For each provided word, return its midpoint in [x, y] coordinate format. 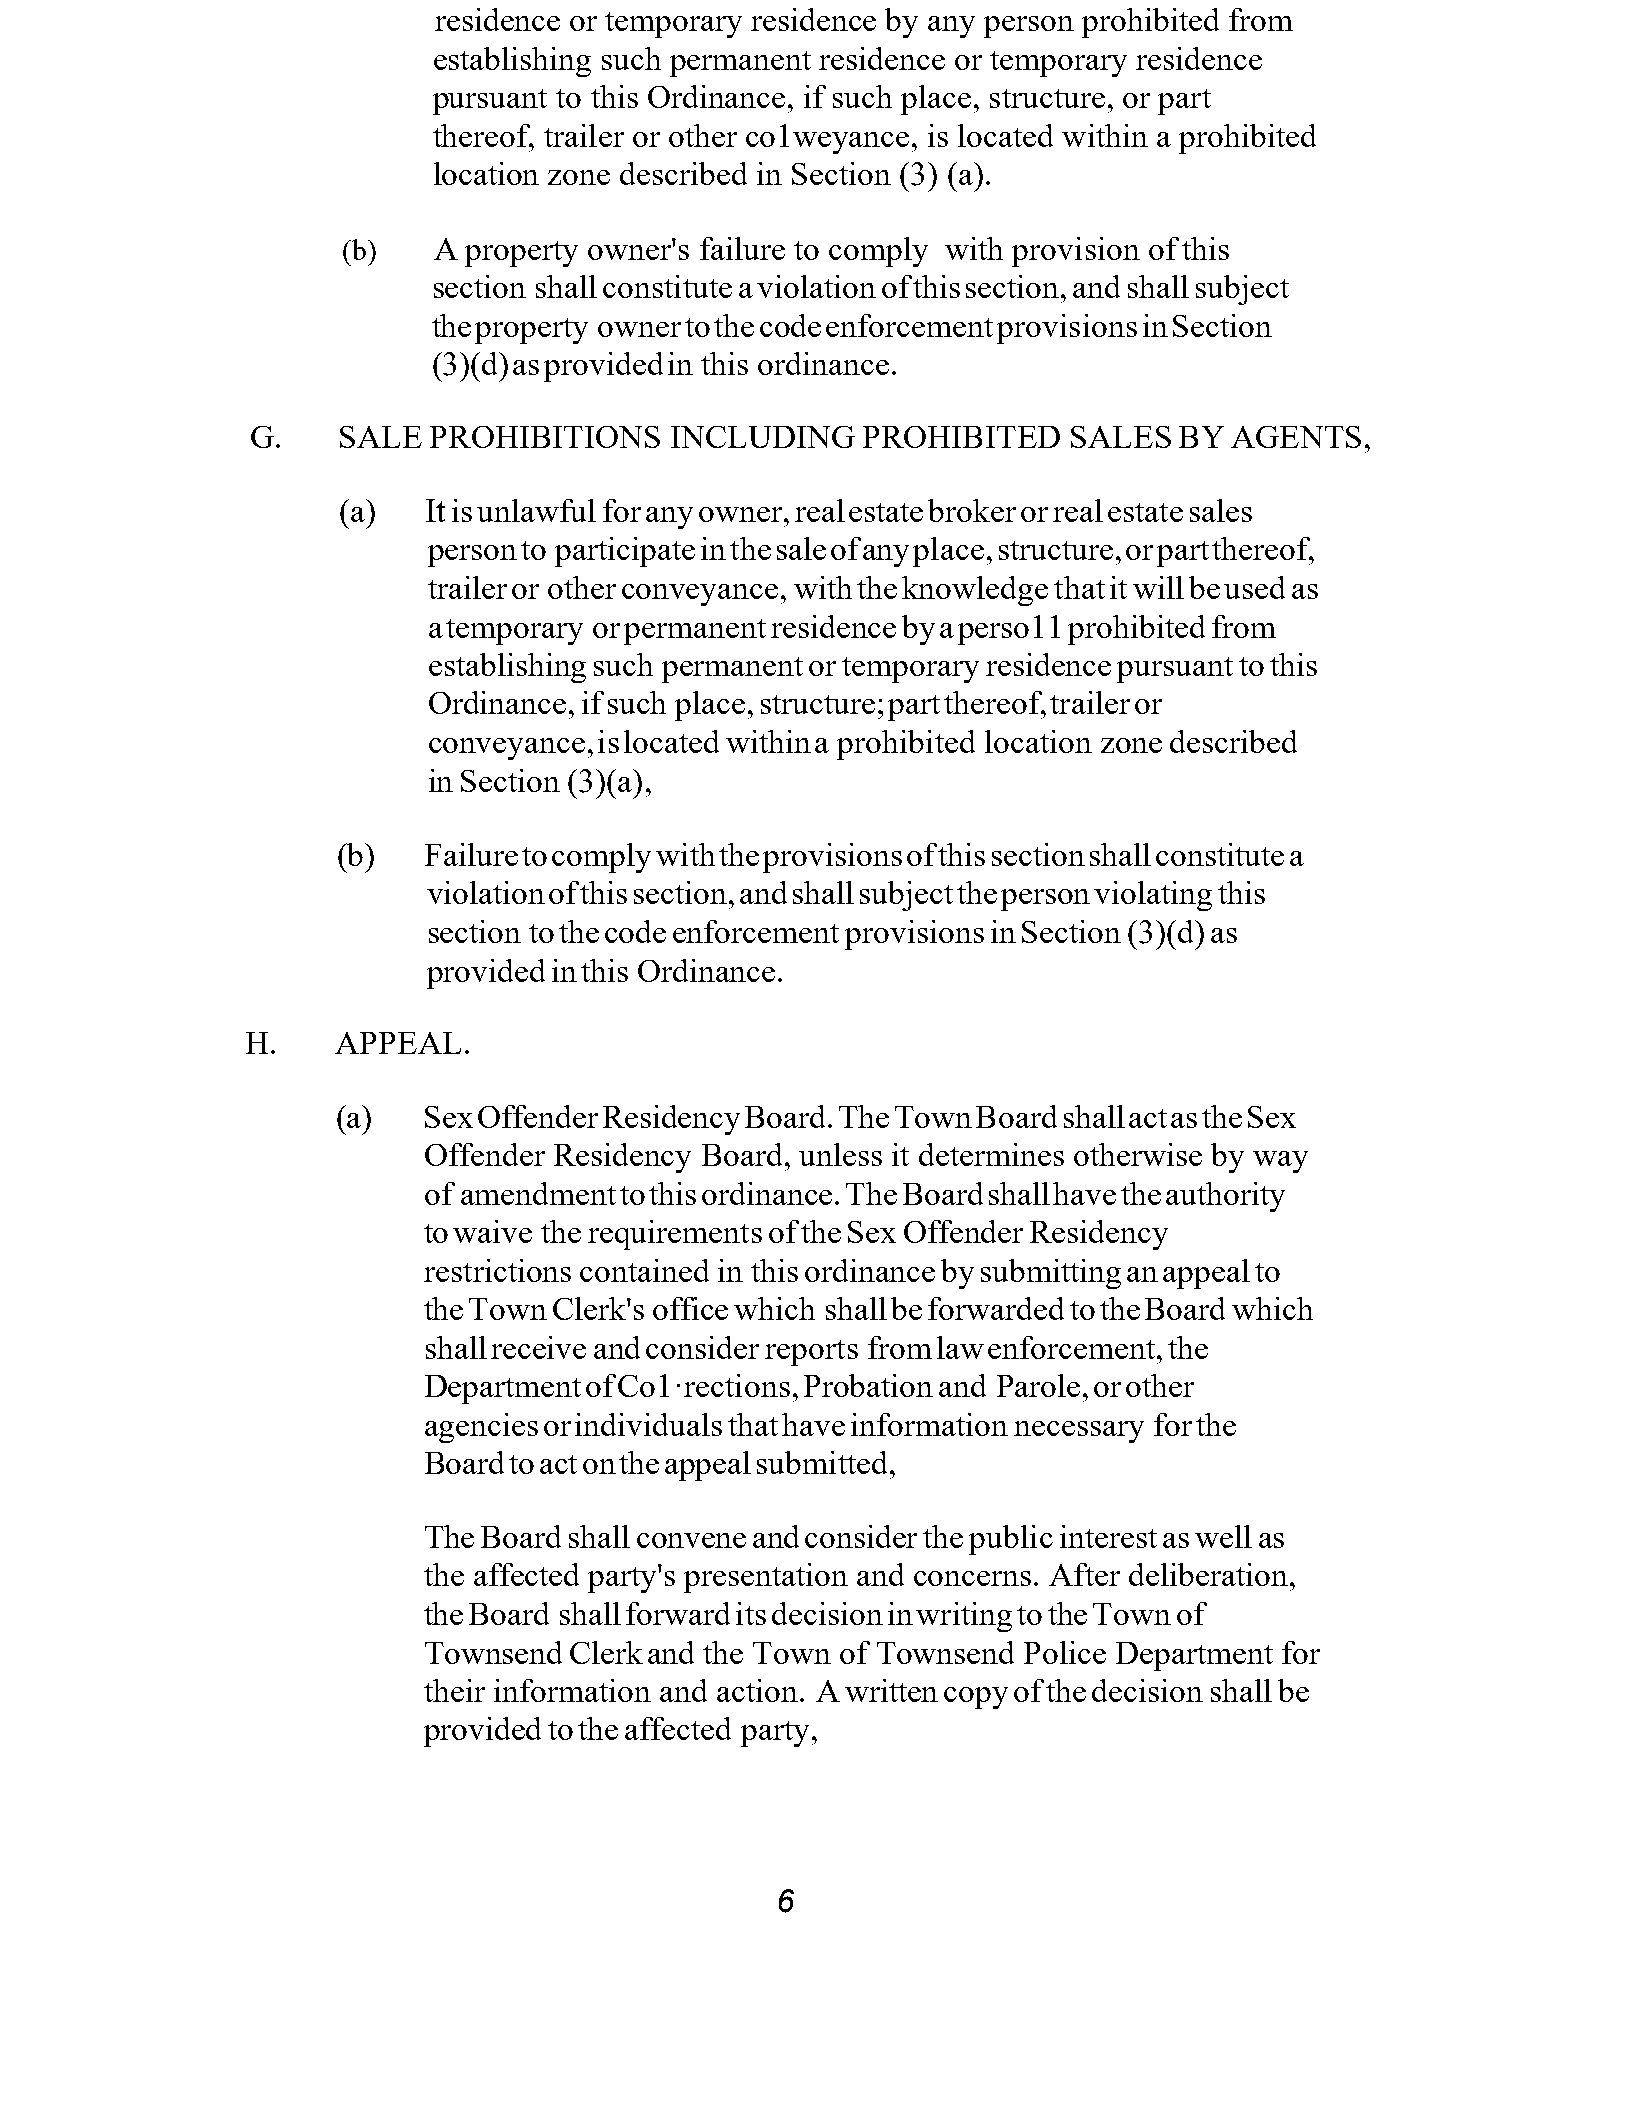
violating [1153, 896]
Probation [868, 1385]
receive [538, 1347]
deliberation [1208, 1574]
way [1280, 1162]
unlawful [536, 510]
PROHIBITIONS [545, 437]
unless [840, 1154]
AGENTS [1296, 437]
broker [972, 510]
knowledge [975, 591]
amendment [538, 1193]
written [891, 1690]
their [454, 1690]
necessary [1079, 1432]
